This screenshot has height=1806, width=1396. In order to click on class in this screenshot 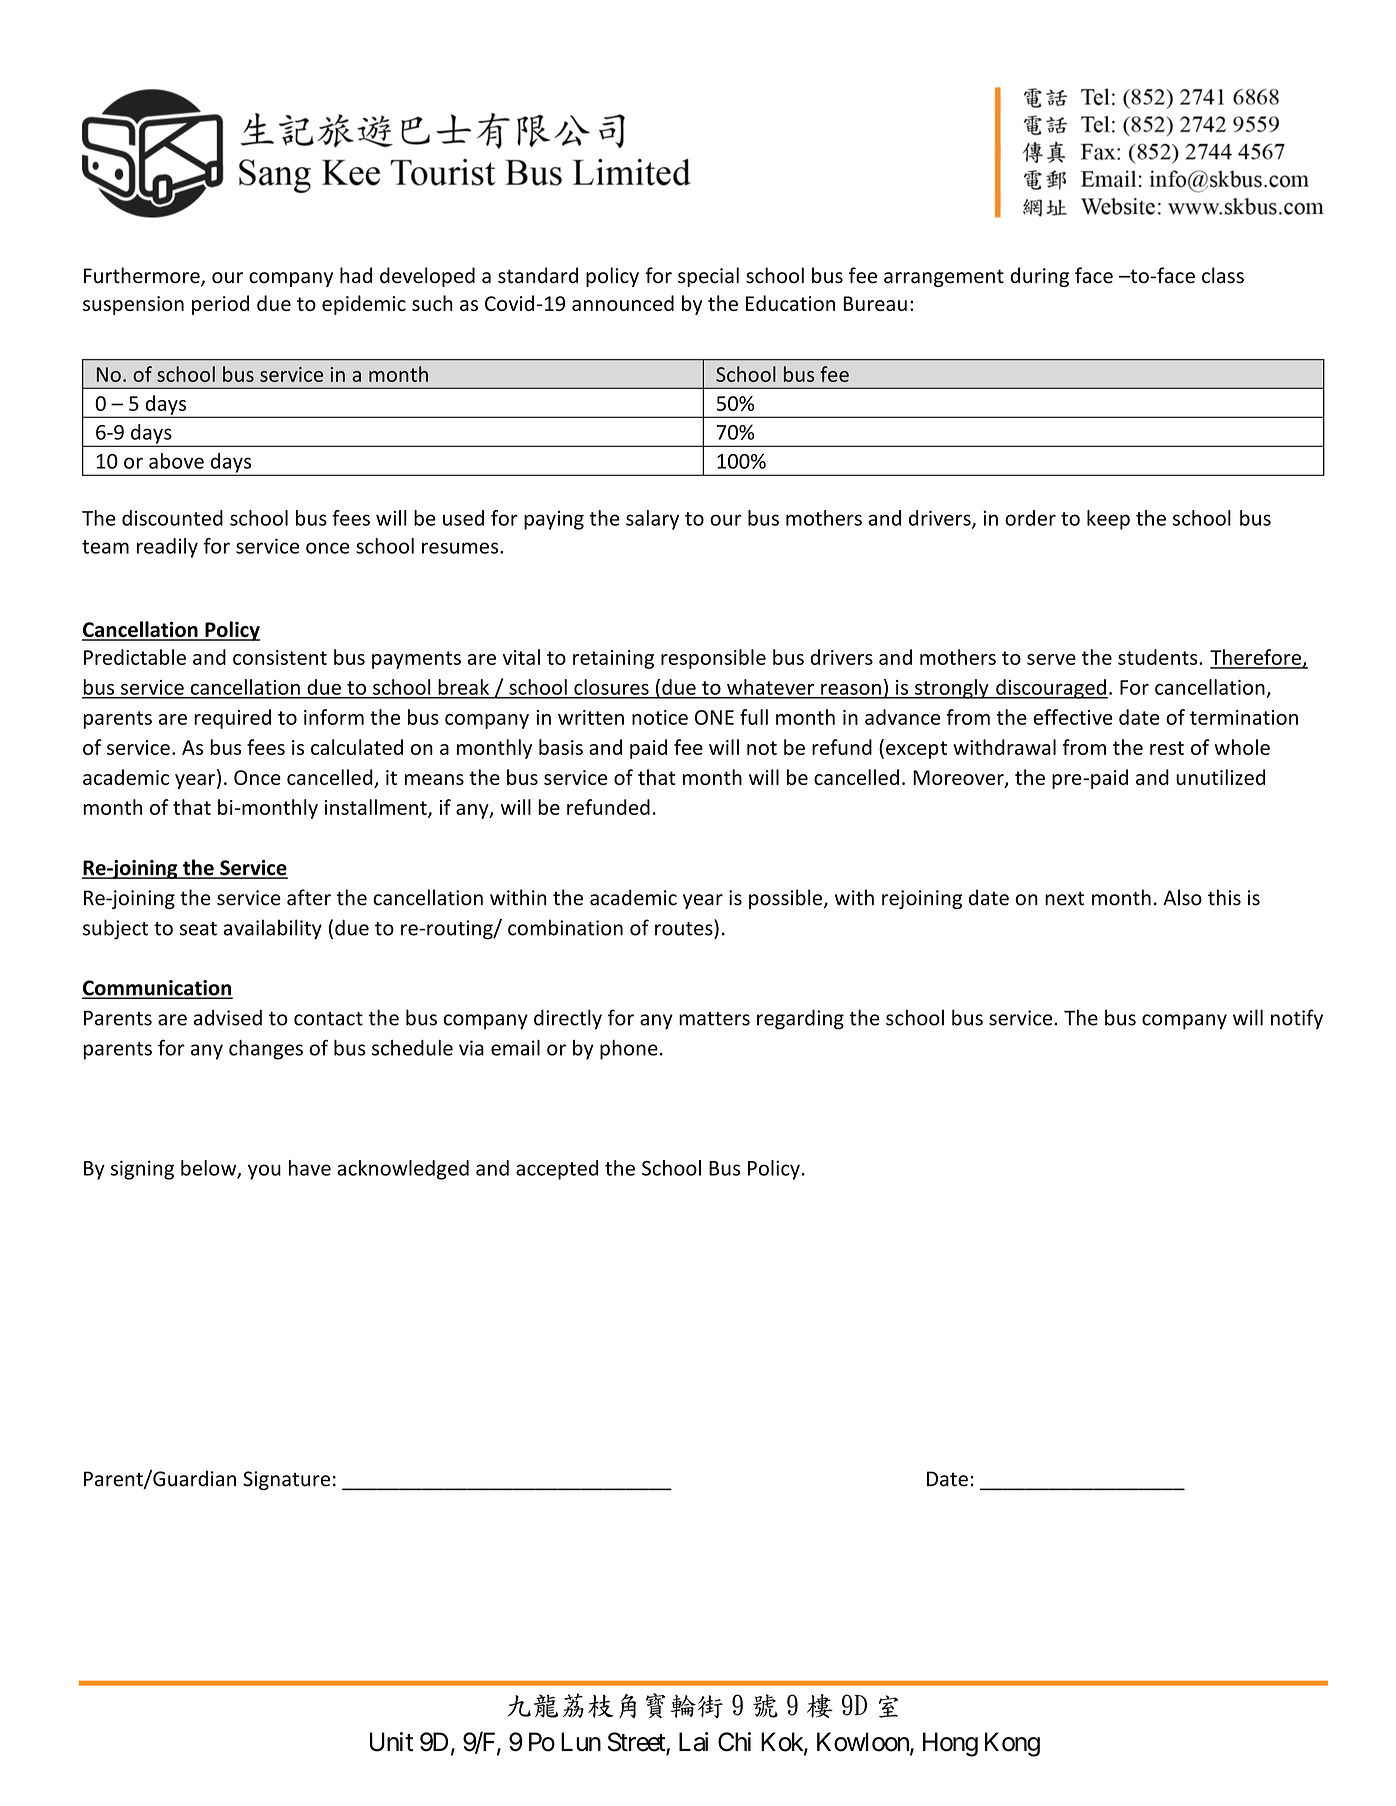, I will do `click(1223, 275)`.
